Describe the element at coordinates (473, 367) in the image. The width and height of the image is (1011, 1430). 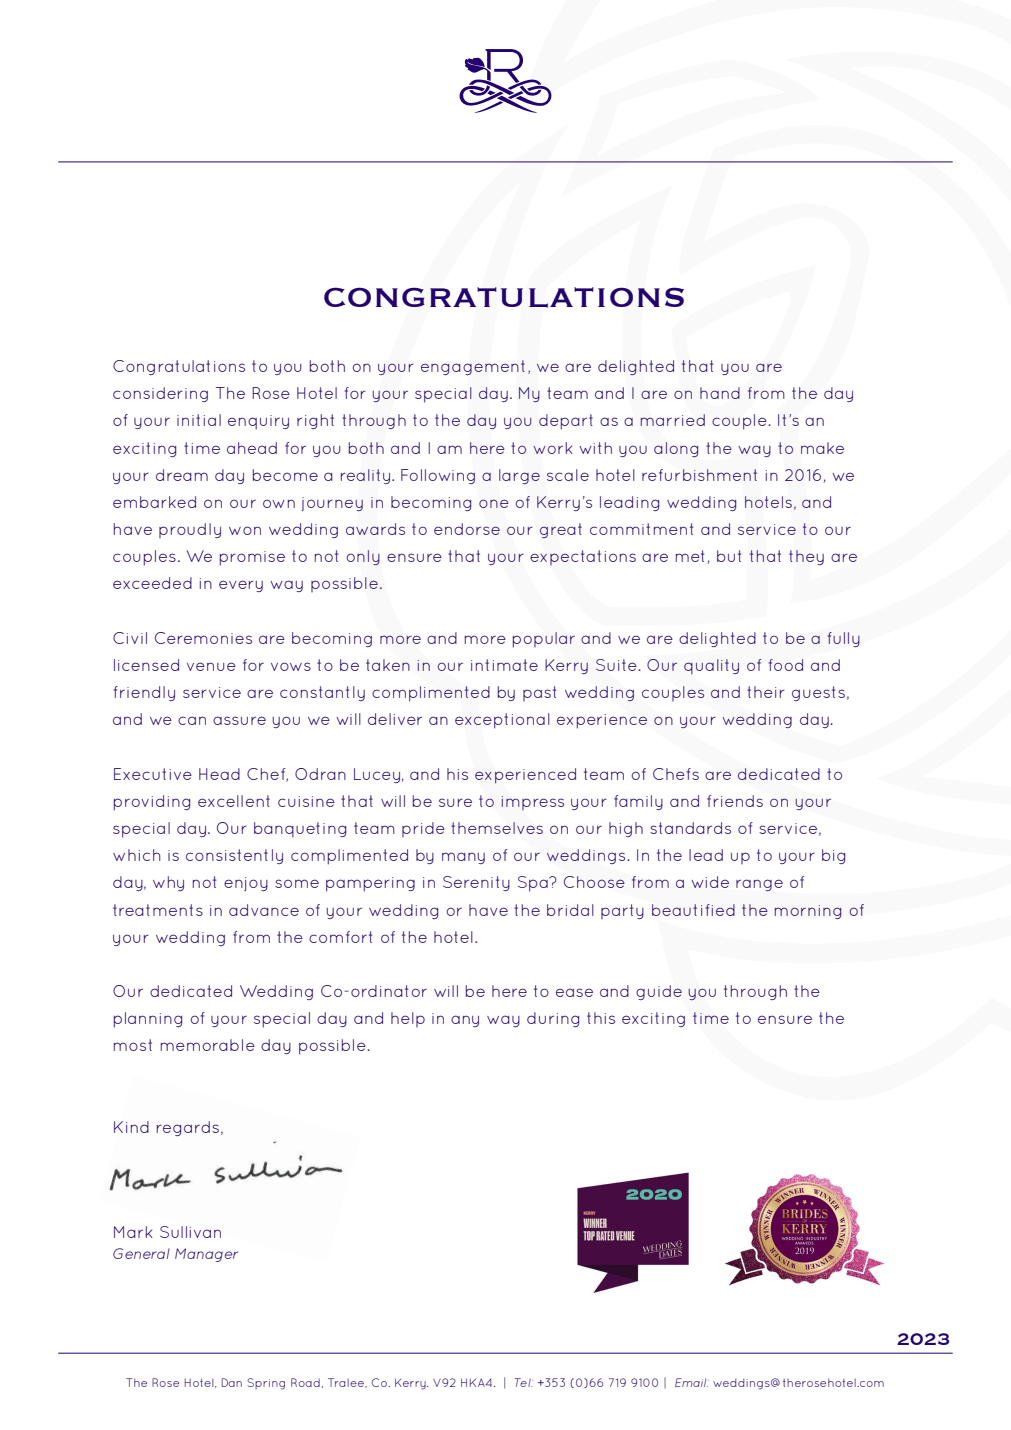
I see `engagement` at that location.
